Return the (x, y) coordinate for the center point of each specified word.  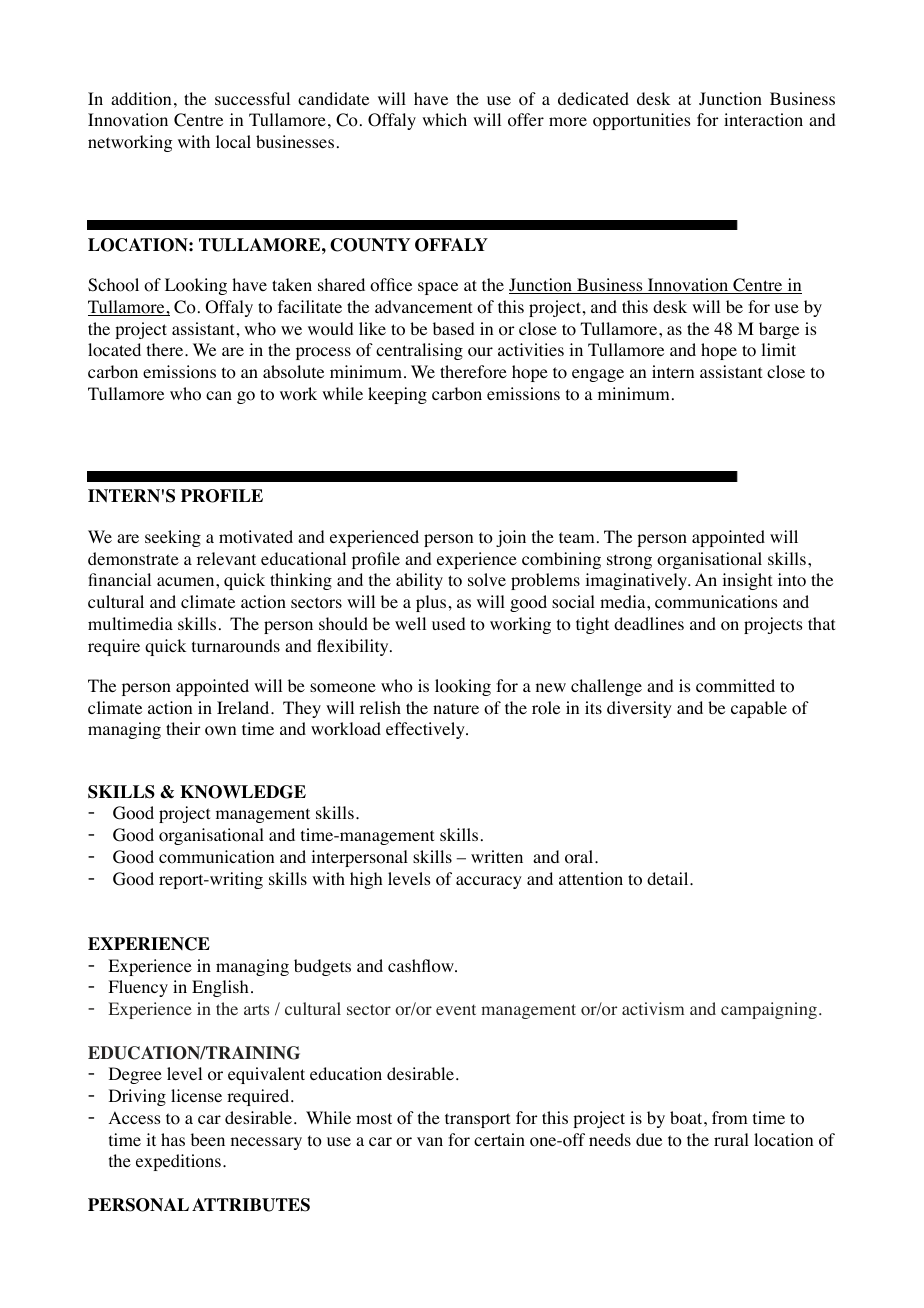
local (233, 142)
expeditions (178, 1162)
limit (778, 349)
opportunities (641, 121)
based (453, 328)
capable (759, 709)
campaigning (769, 1010)
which (444, 119)
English (220, 988)
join (511, 538)
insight (747, 581)
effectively (426, 730)
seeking (173, 538)
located (114, 350)
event (456, 1009)
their (183, 728)
